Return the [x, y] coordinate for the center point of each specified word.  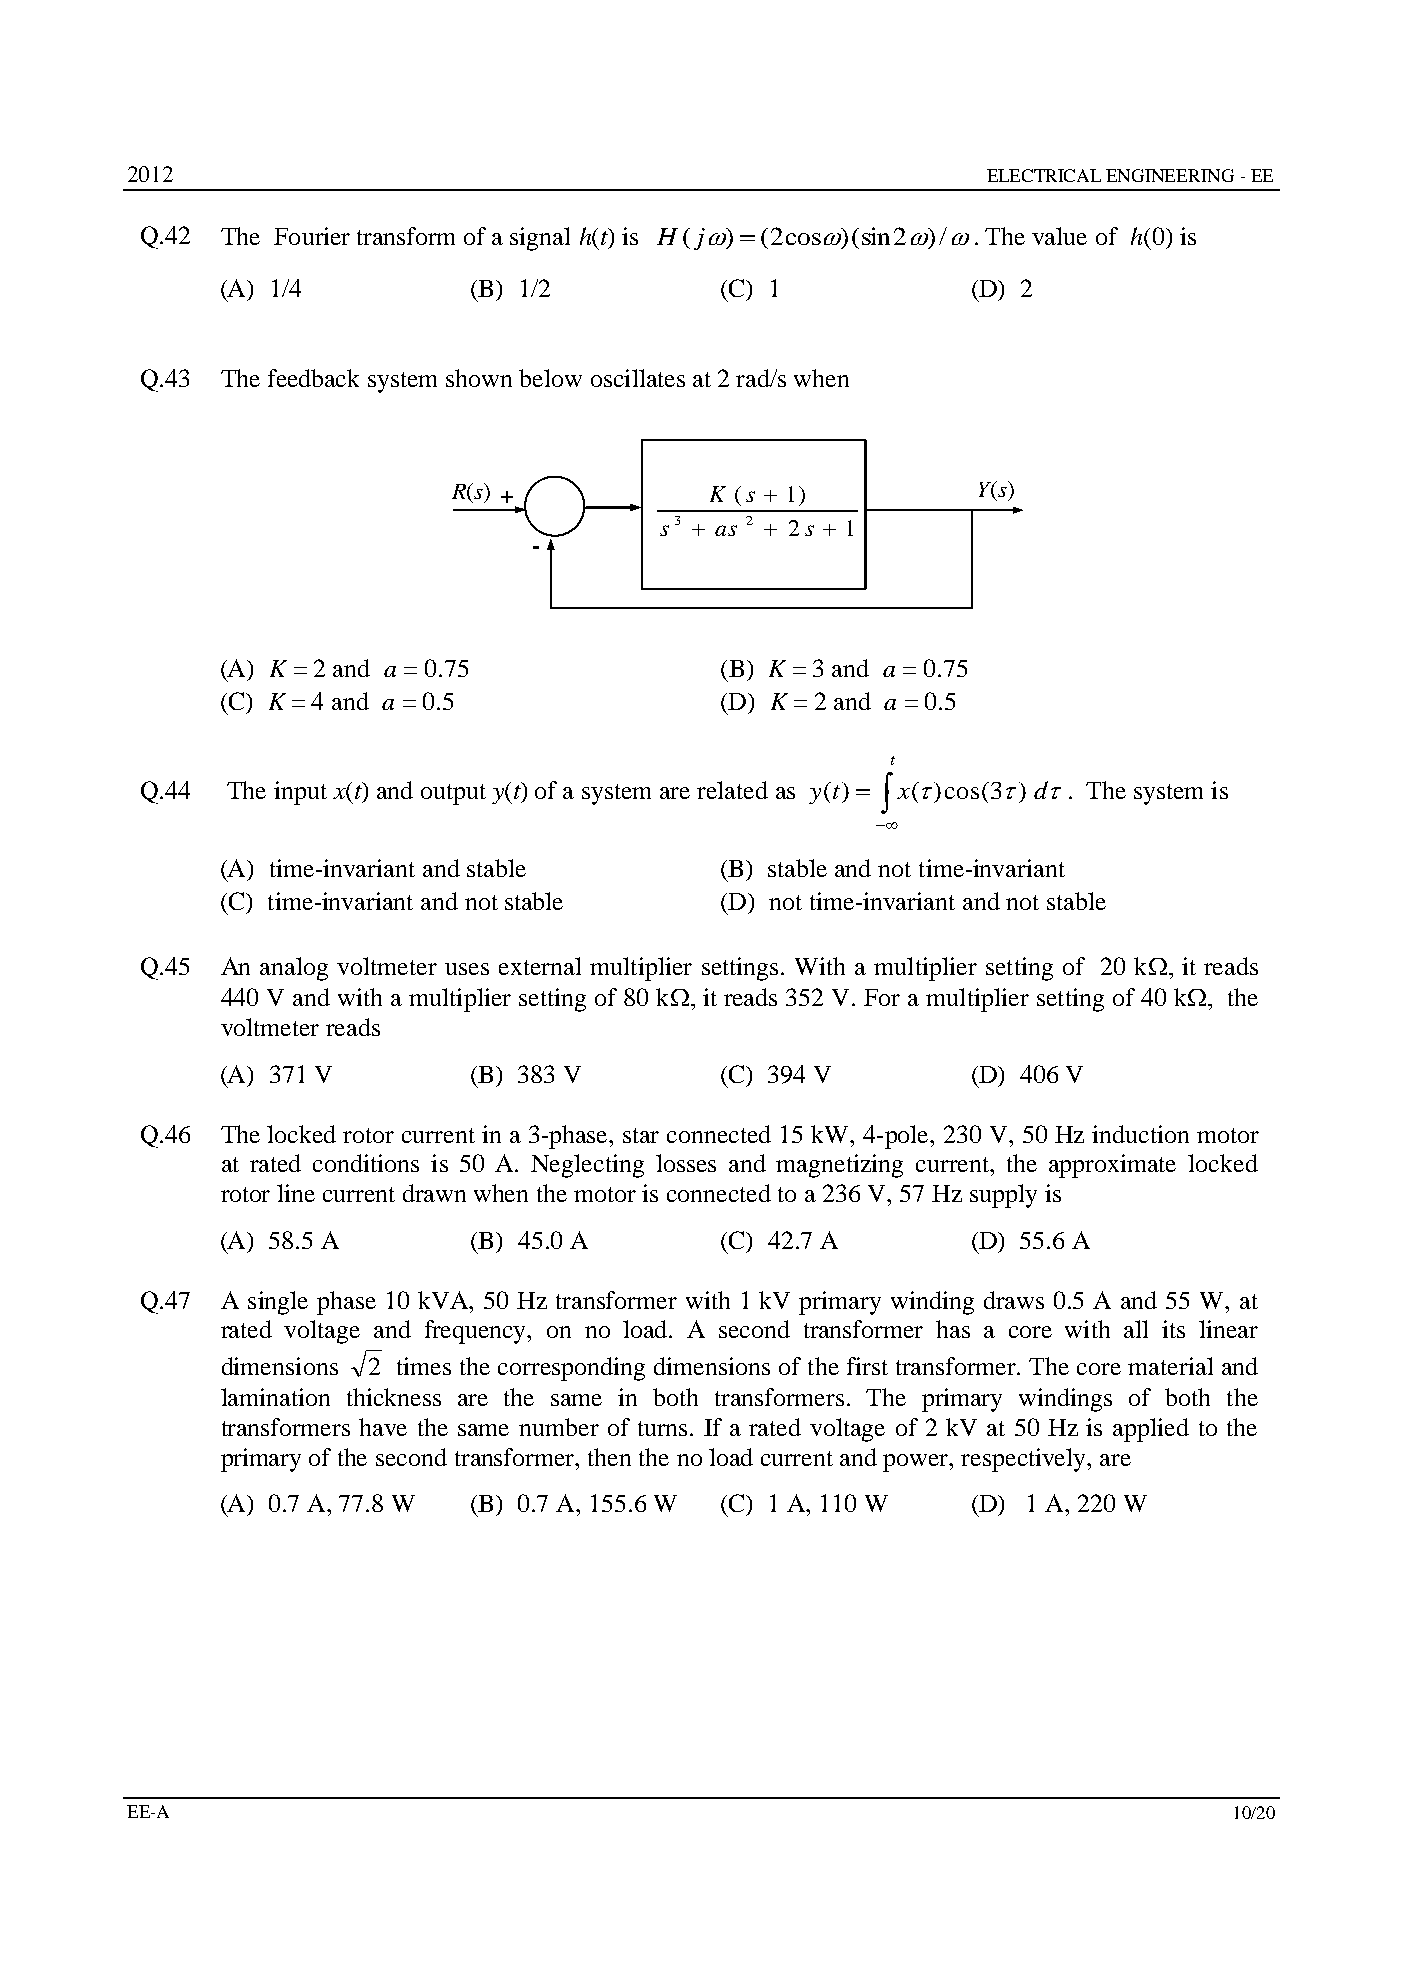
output [453, 794]
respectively [1025, 1460]
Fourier [312, 236]
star [641, 1135]
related [732, 790]
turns [664, 1428]
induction [1140, 1134]
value [1059, 236]
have [383, 1427]
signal [540, 239]
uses [467, 969]
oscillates [638, 378]
